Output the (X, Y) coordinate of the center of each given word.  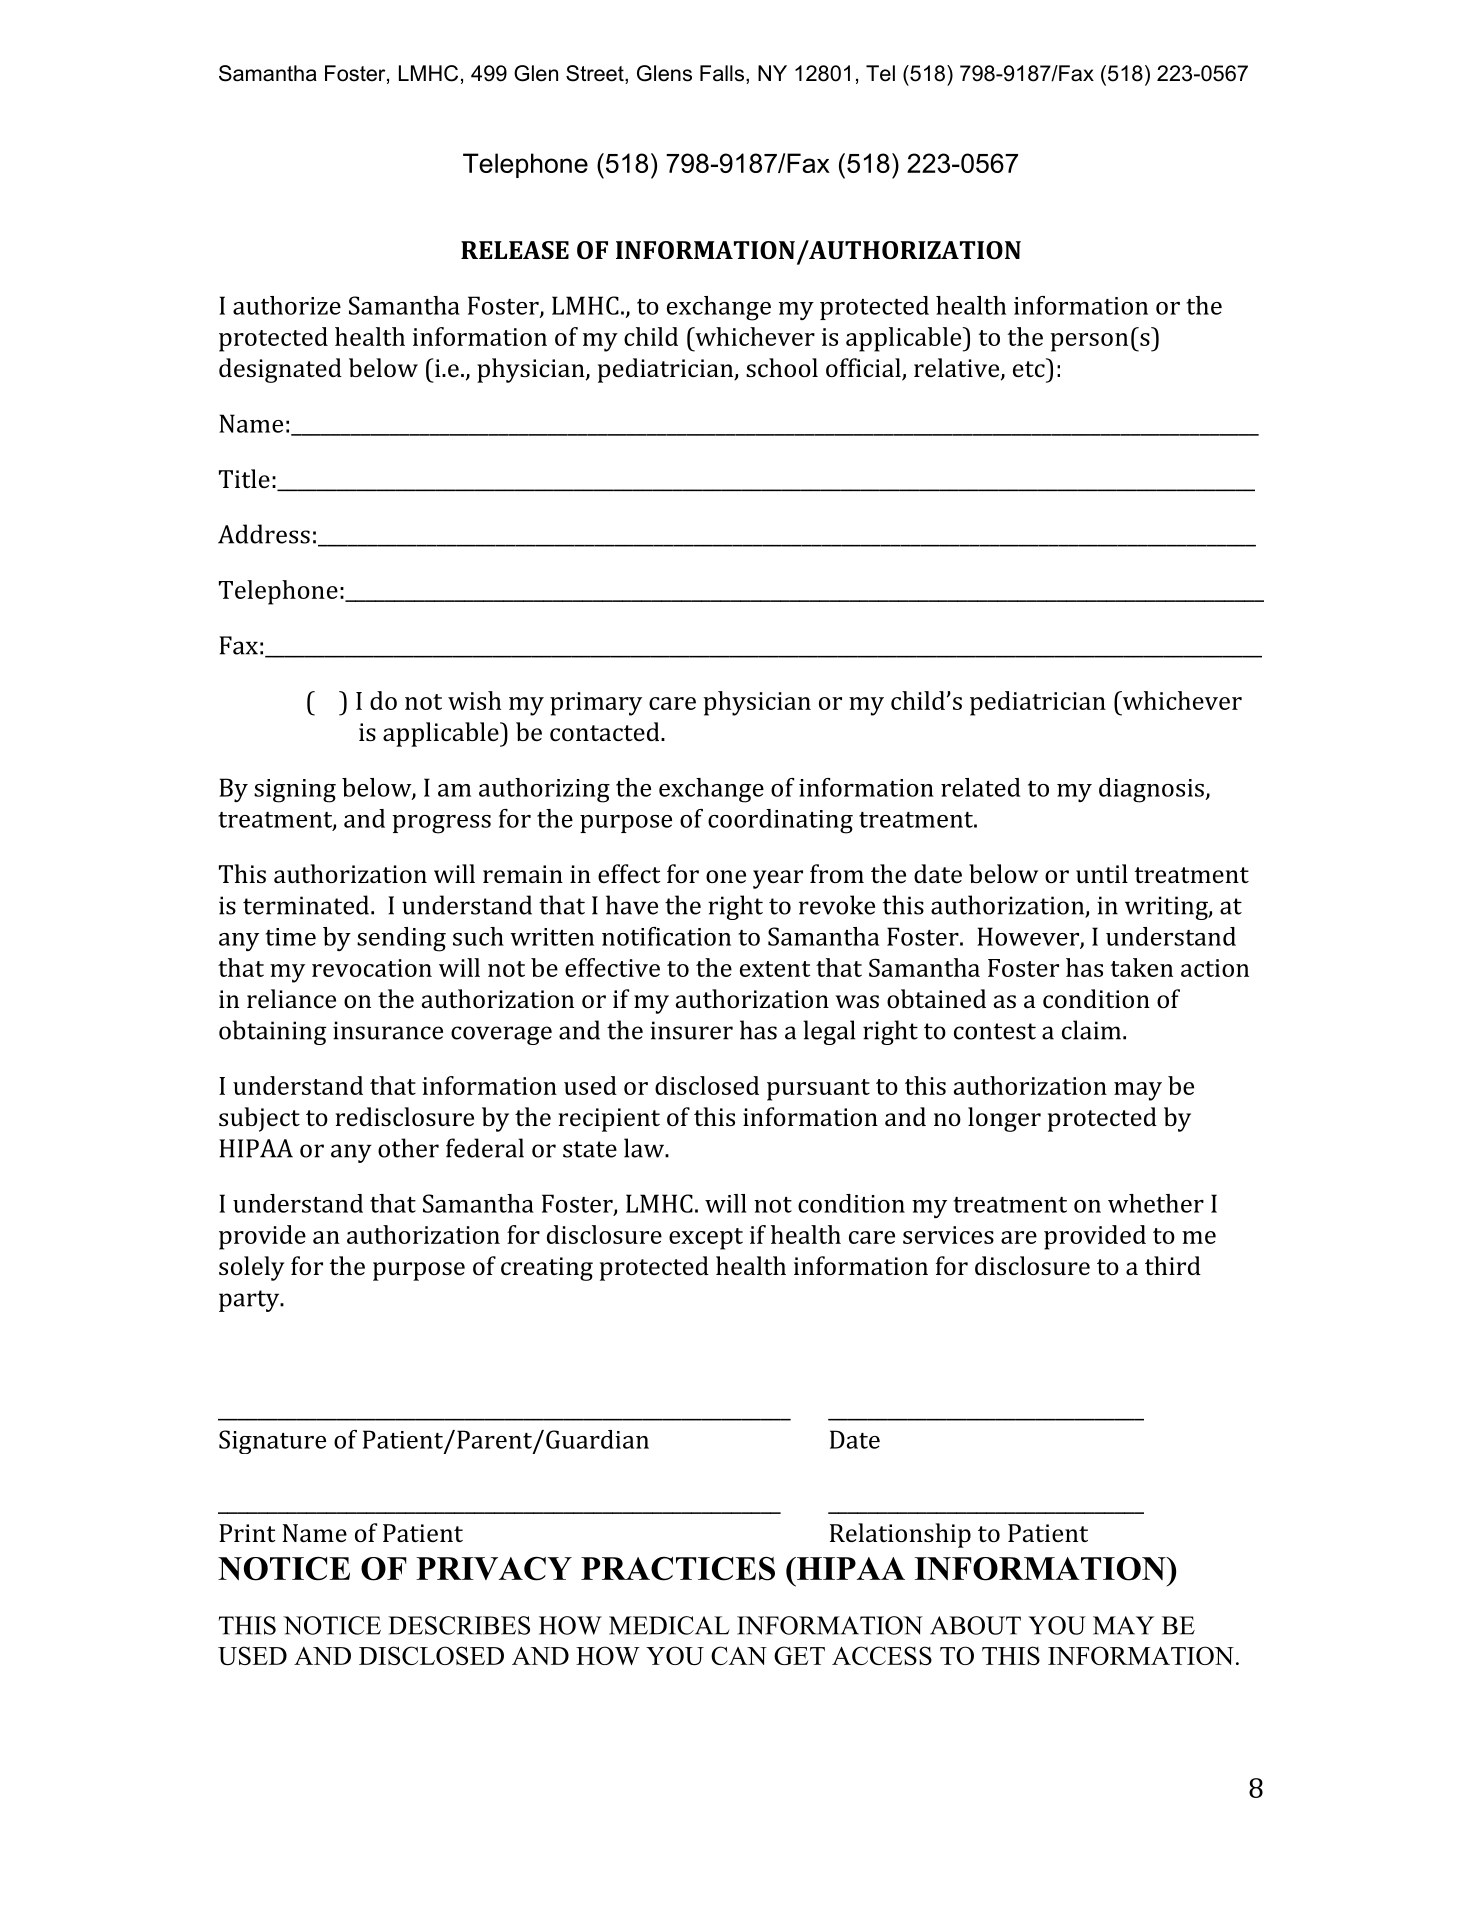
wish (474, 700)
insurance (388, 1030)
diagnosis (1152, 790)
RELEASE (515, 250)
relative (958, 369)
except (706, 1239)
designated (280, 370)
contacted (606, 731)
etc (1030, 368)
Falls (722, 73)
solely (252, 1268)
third (1173, 1265)
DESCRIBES (459, 1625)
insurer (691, 1030)
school (782, 367)
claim (1091, 1030)
